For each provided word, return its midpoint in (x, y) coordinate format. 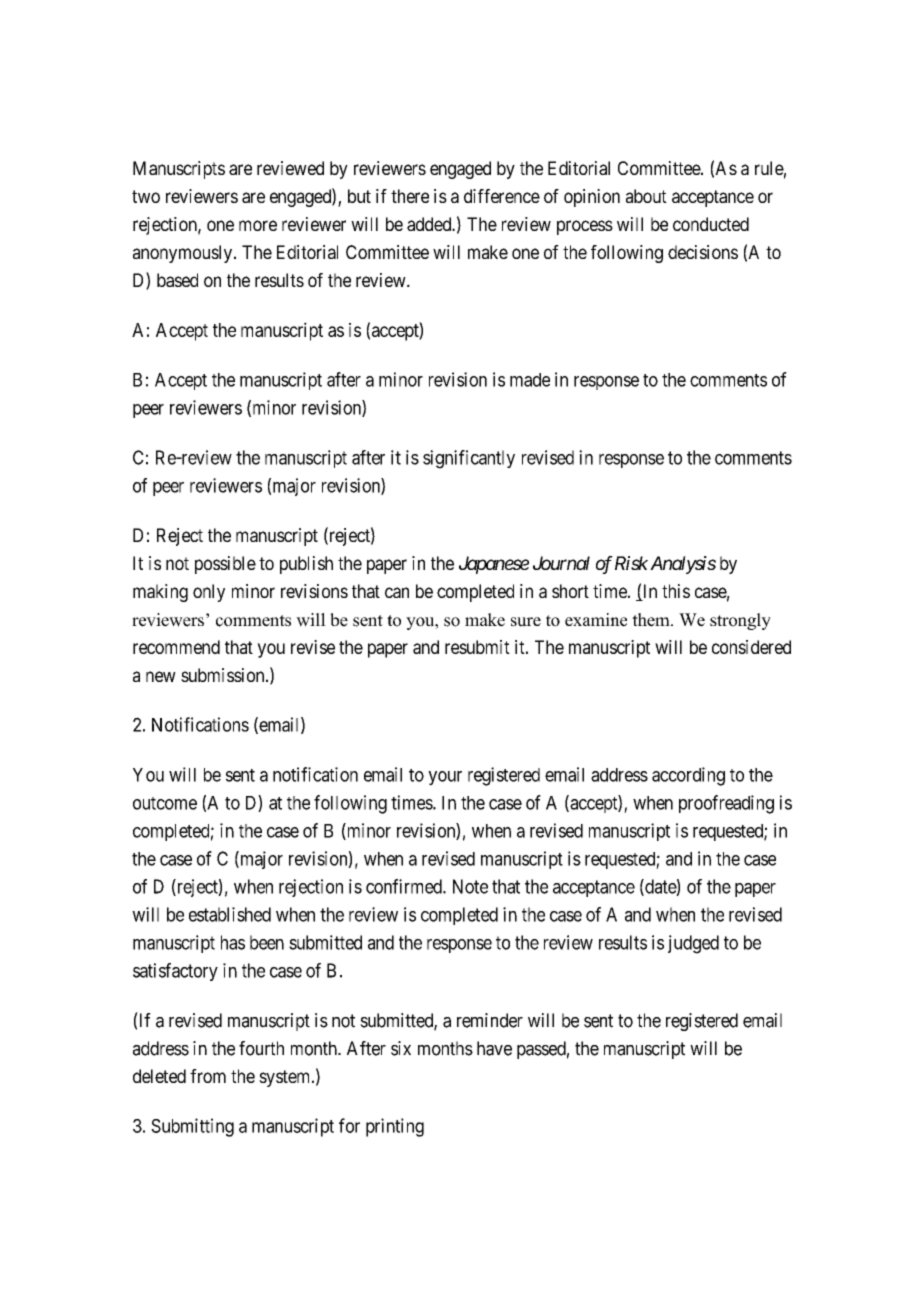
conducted (711, 224)
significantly (469, 459)
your (445, 778)
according (688, 776)
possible (225, 565)
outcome (165, 803)
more (258, 225)
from (208, 1076)
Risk (631, 563)
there (410, 196)
